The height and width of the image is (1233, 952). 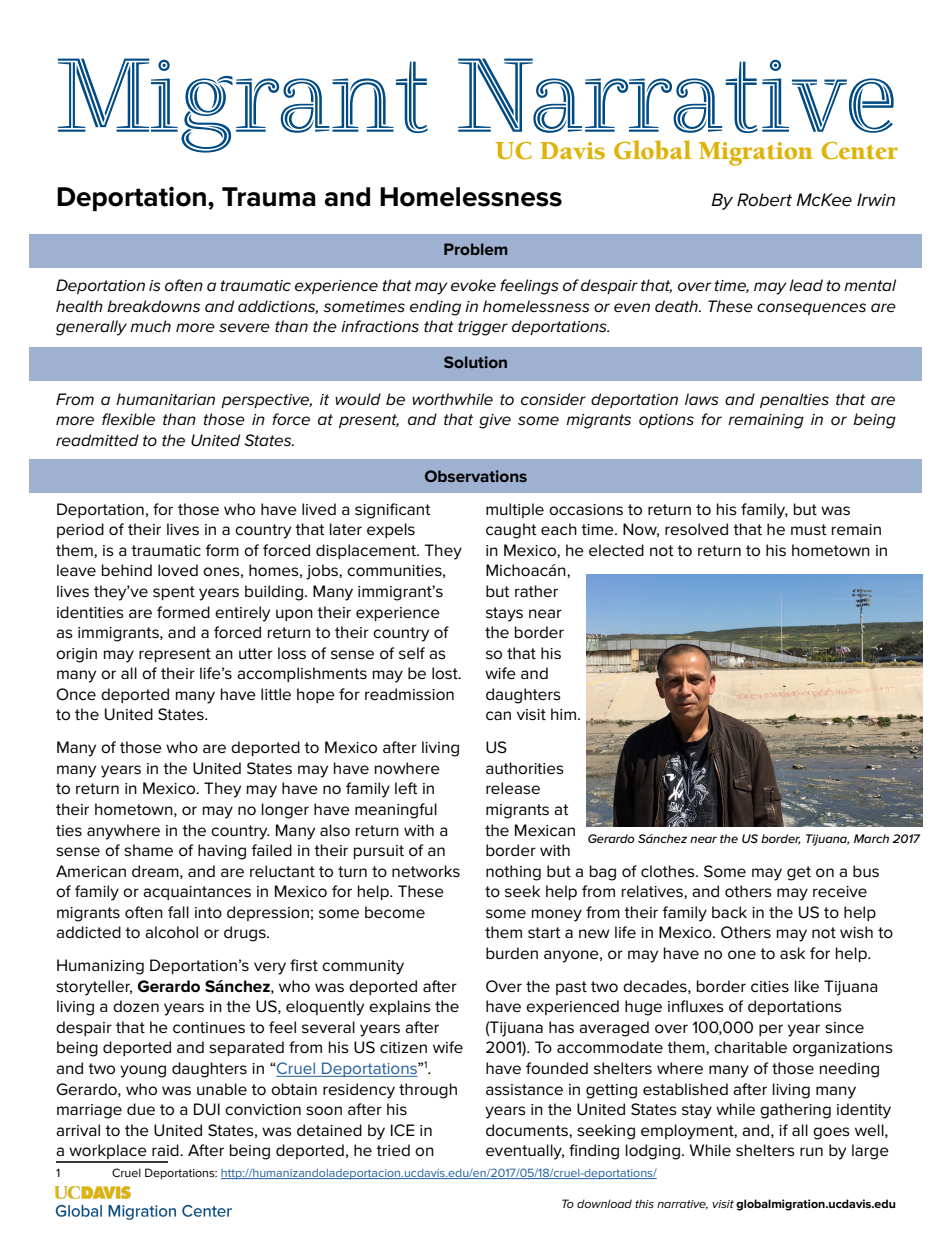 I want to click on Robert, so click(x=764, y=200).
